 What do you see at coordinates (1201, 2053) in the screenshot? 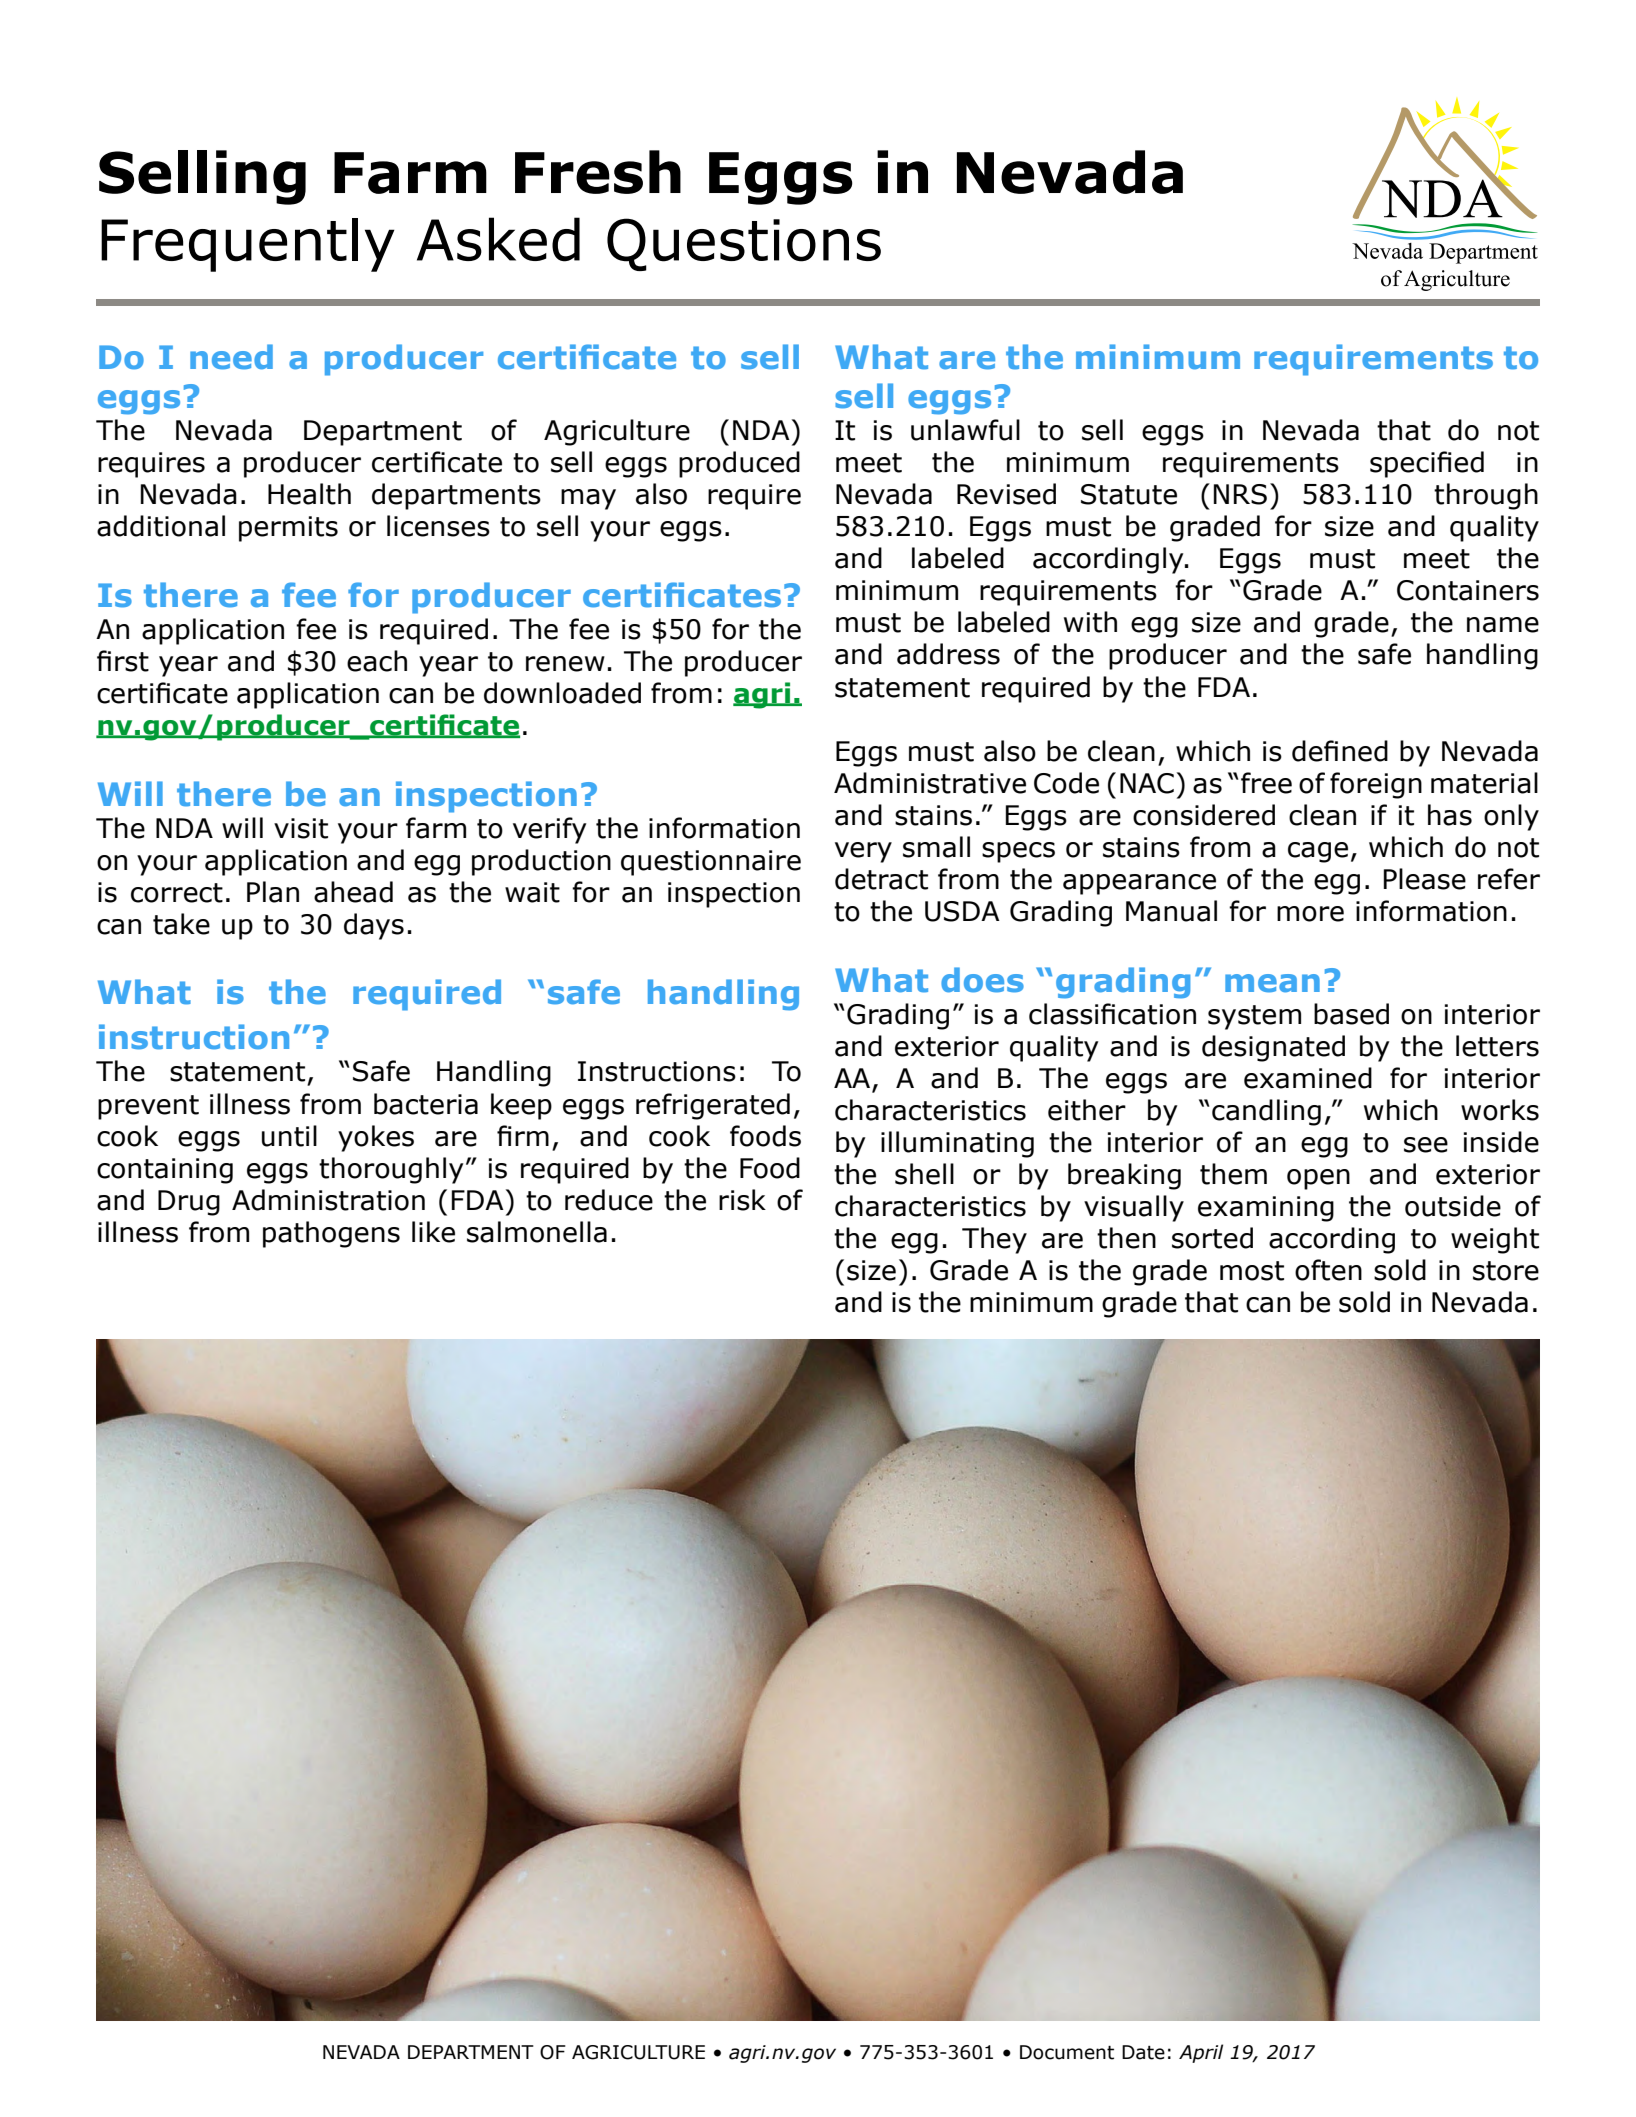
I see `April` at bounding box center [1201, 2053].
